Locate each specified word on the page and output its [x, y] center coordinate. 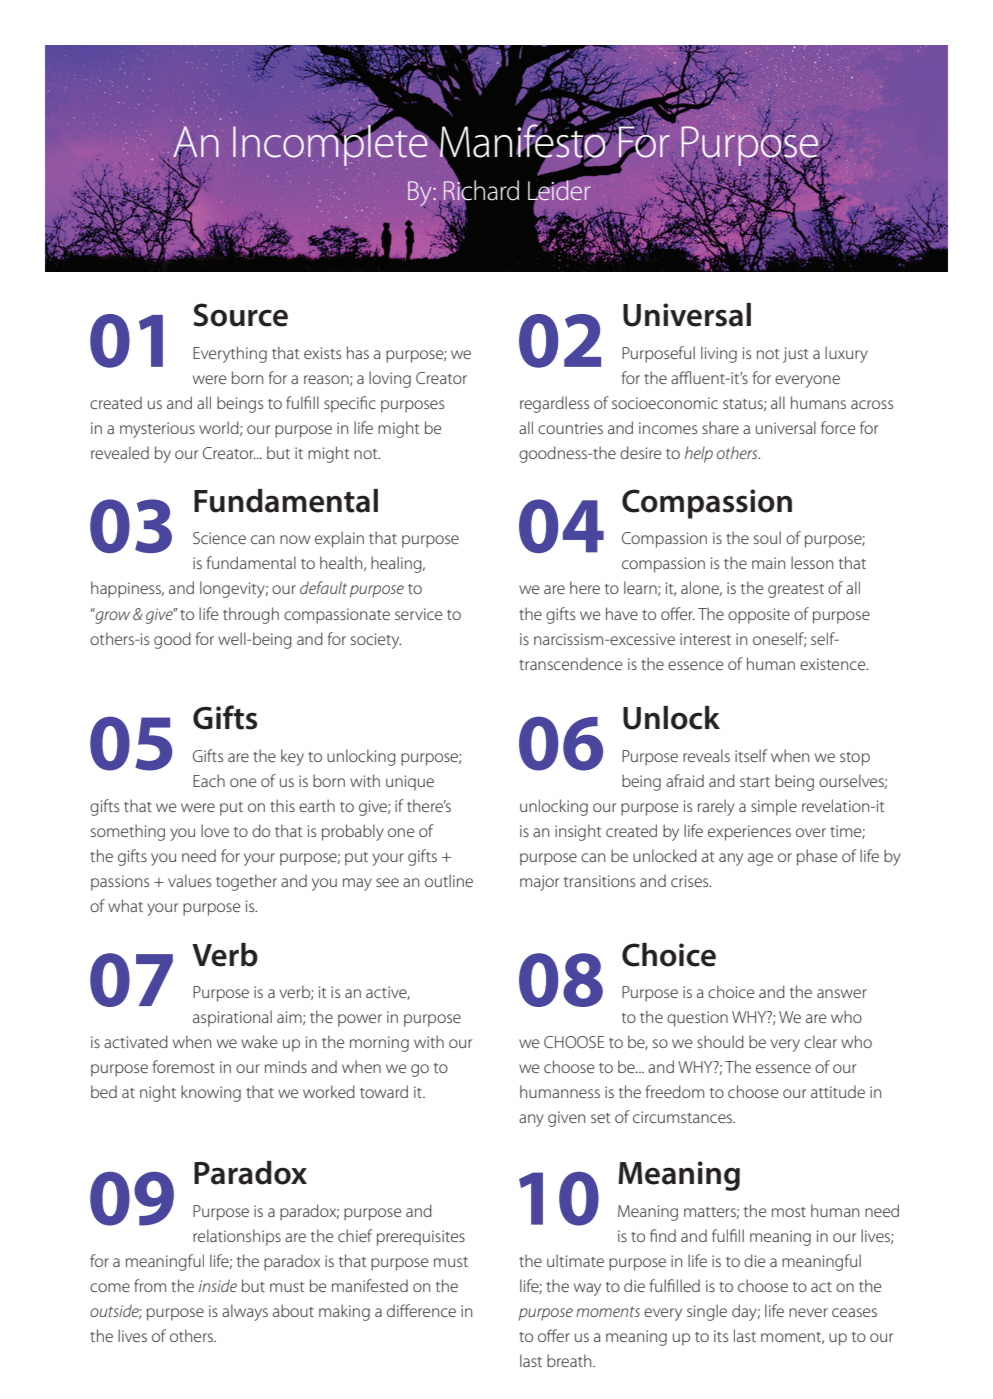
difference [421, 1310]
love [215, 830]
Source [240, 315]
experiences [749, 833]
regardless [554, 404]
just [795, 355]
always [245, 1312]
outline [449, 880]
